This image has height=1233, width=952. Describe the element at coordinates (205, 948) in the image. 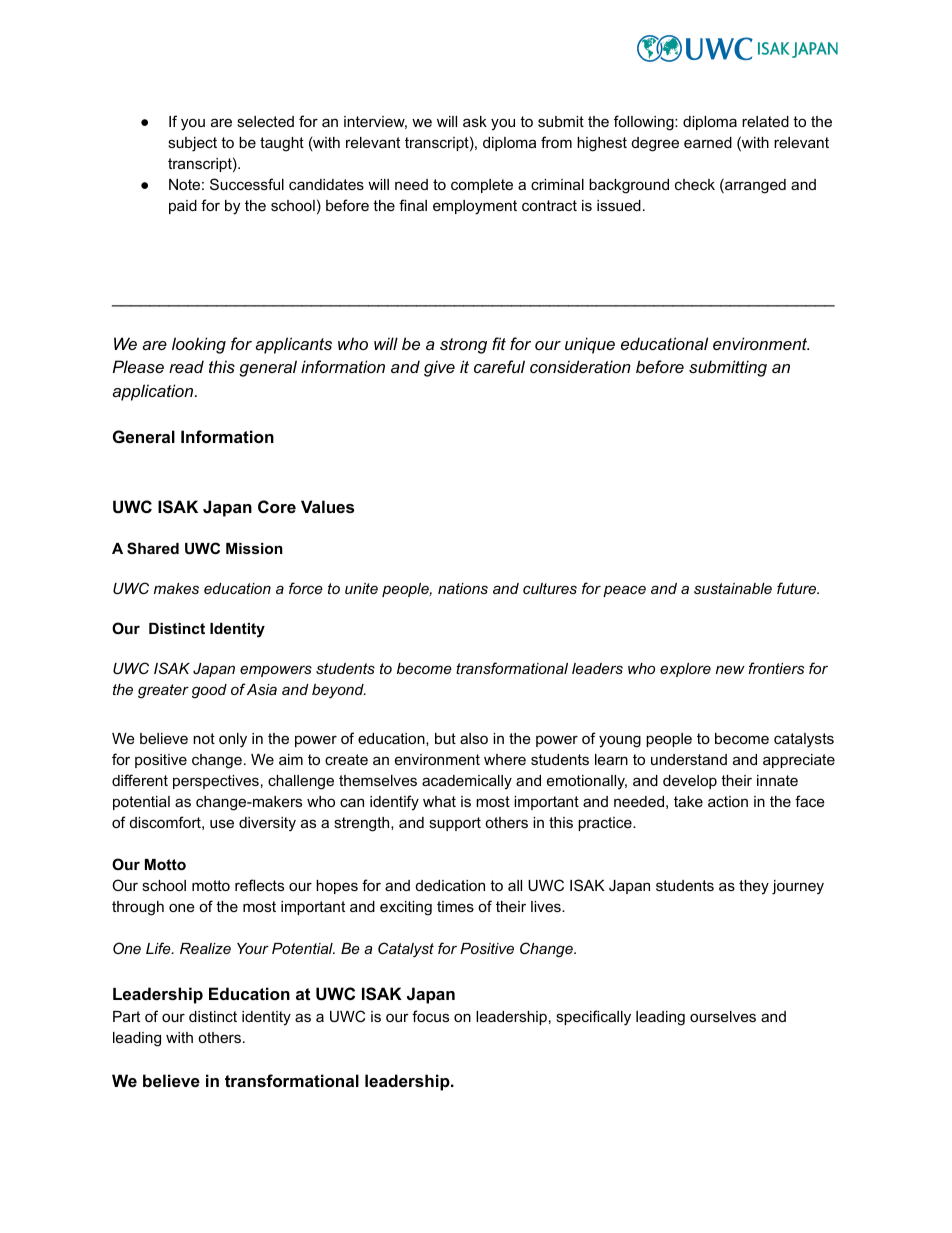

I see `Realize` at that location.
